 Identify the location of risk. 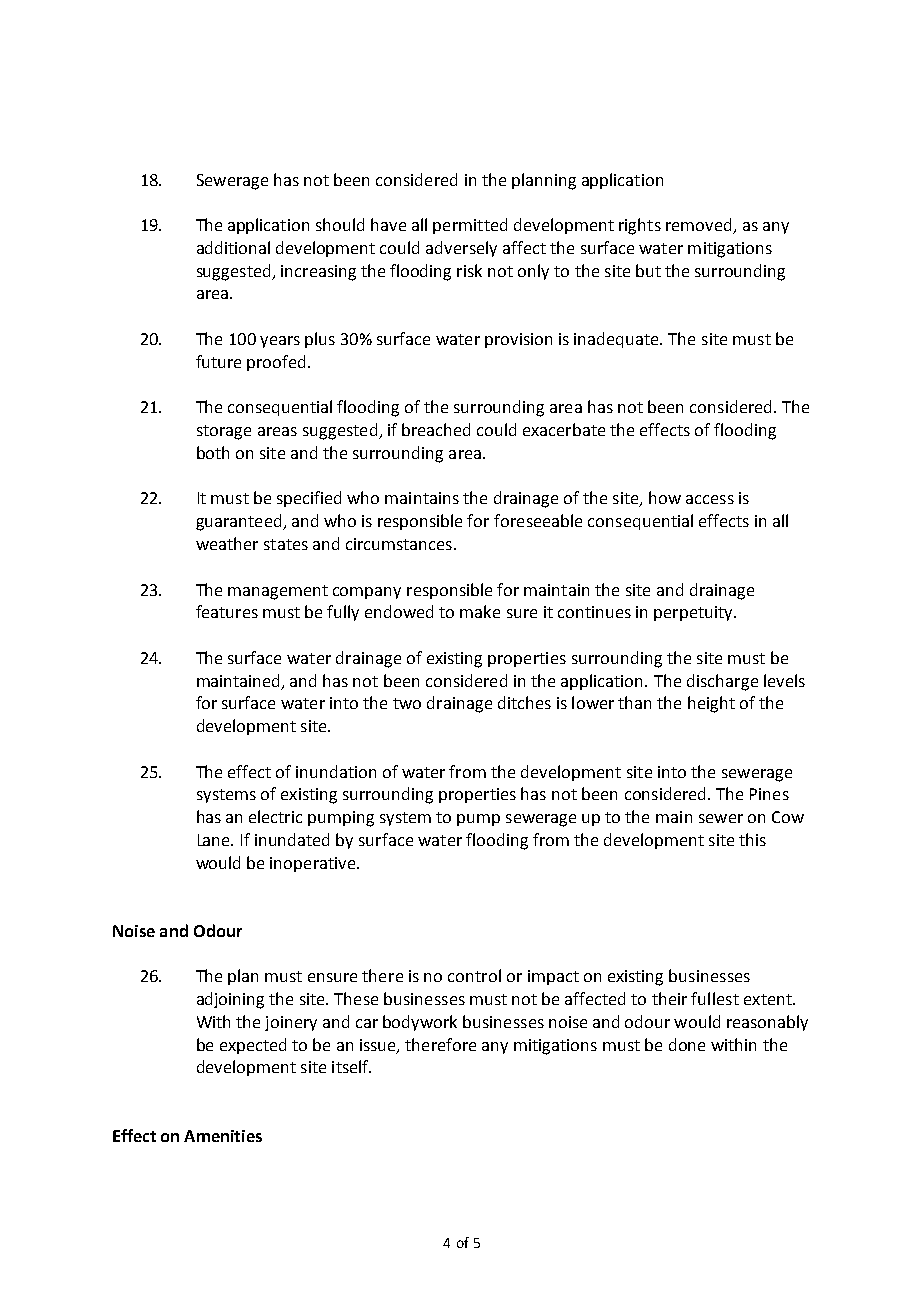
(469, 270).
